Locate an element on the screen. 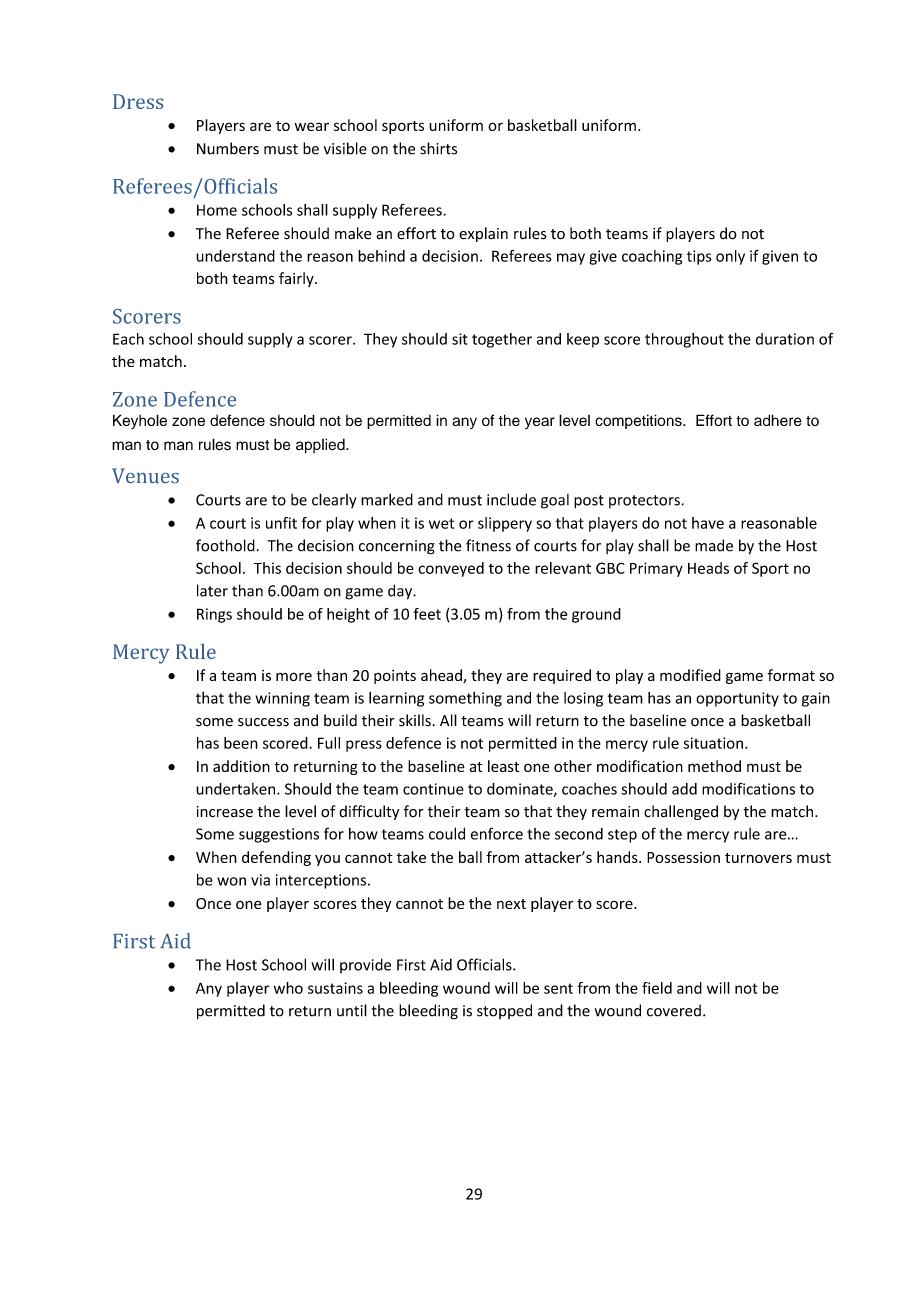 This screenshot has height=1308, width=924. success is located at coordinates (263, 722).
